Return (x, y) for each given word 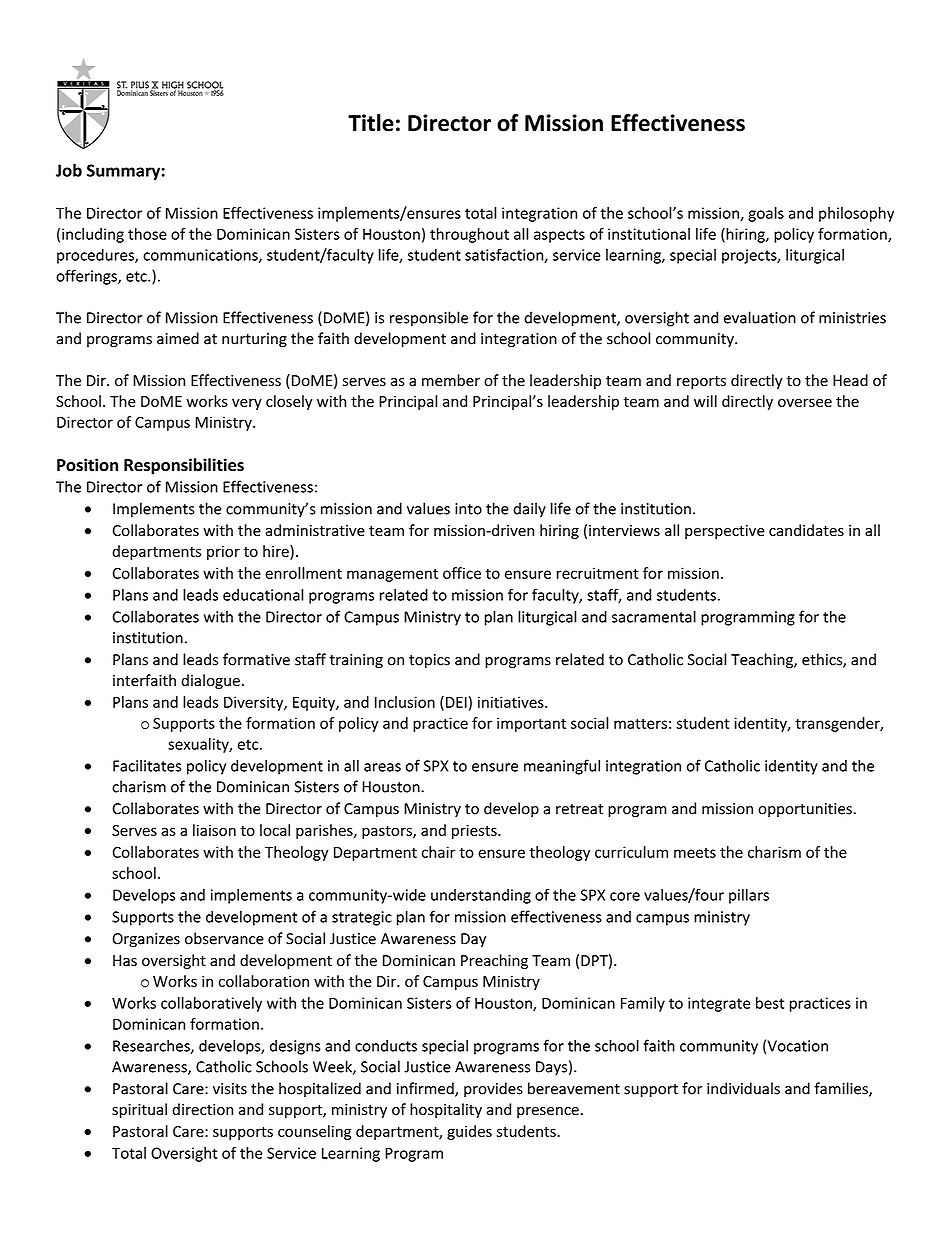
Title (371, 123)
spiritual (139, 1110)
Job (69, 170)
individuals (743, 1088)
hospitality (446, 1110)
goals (766, 214)
